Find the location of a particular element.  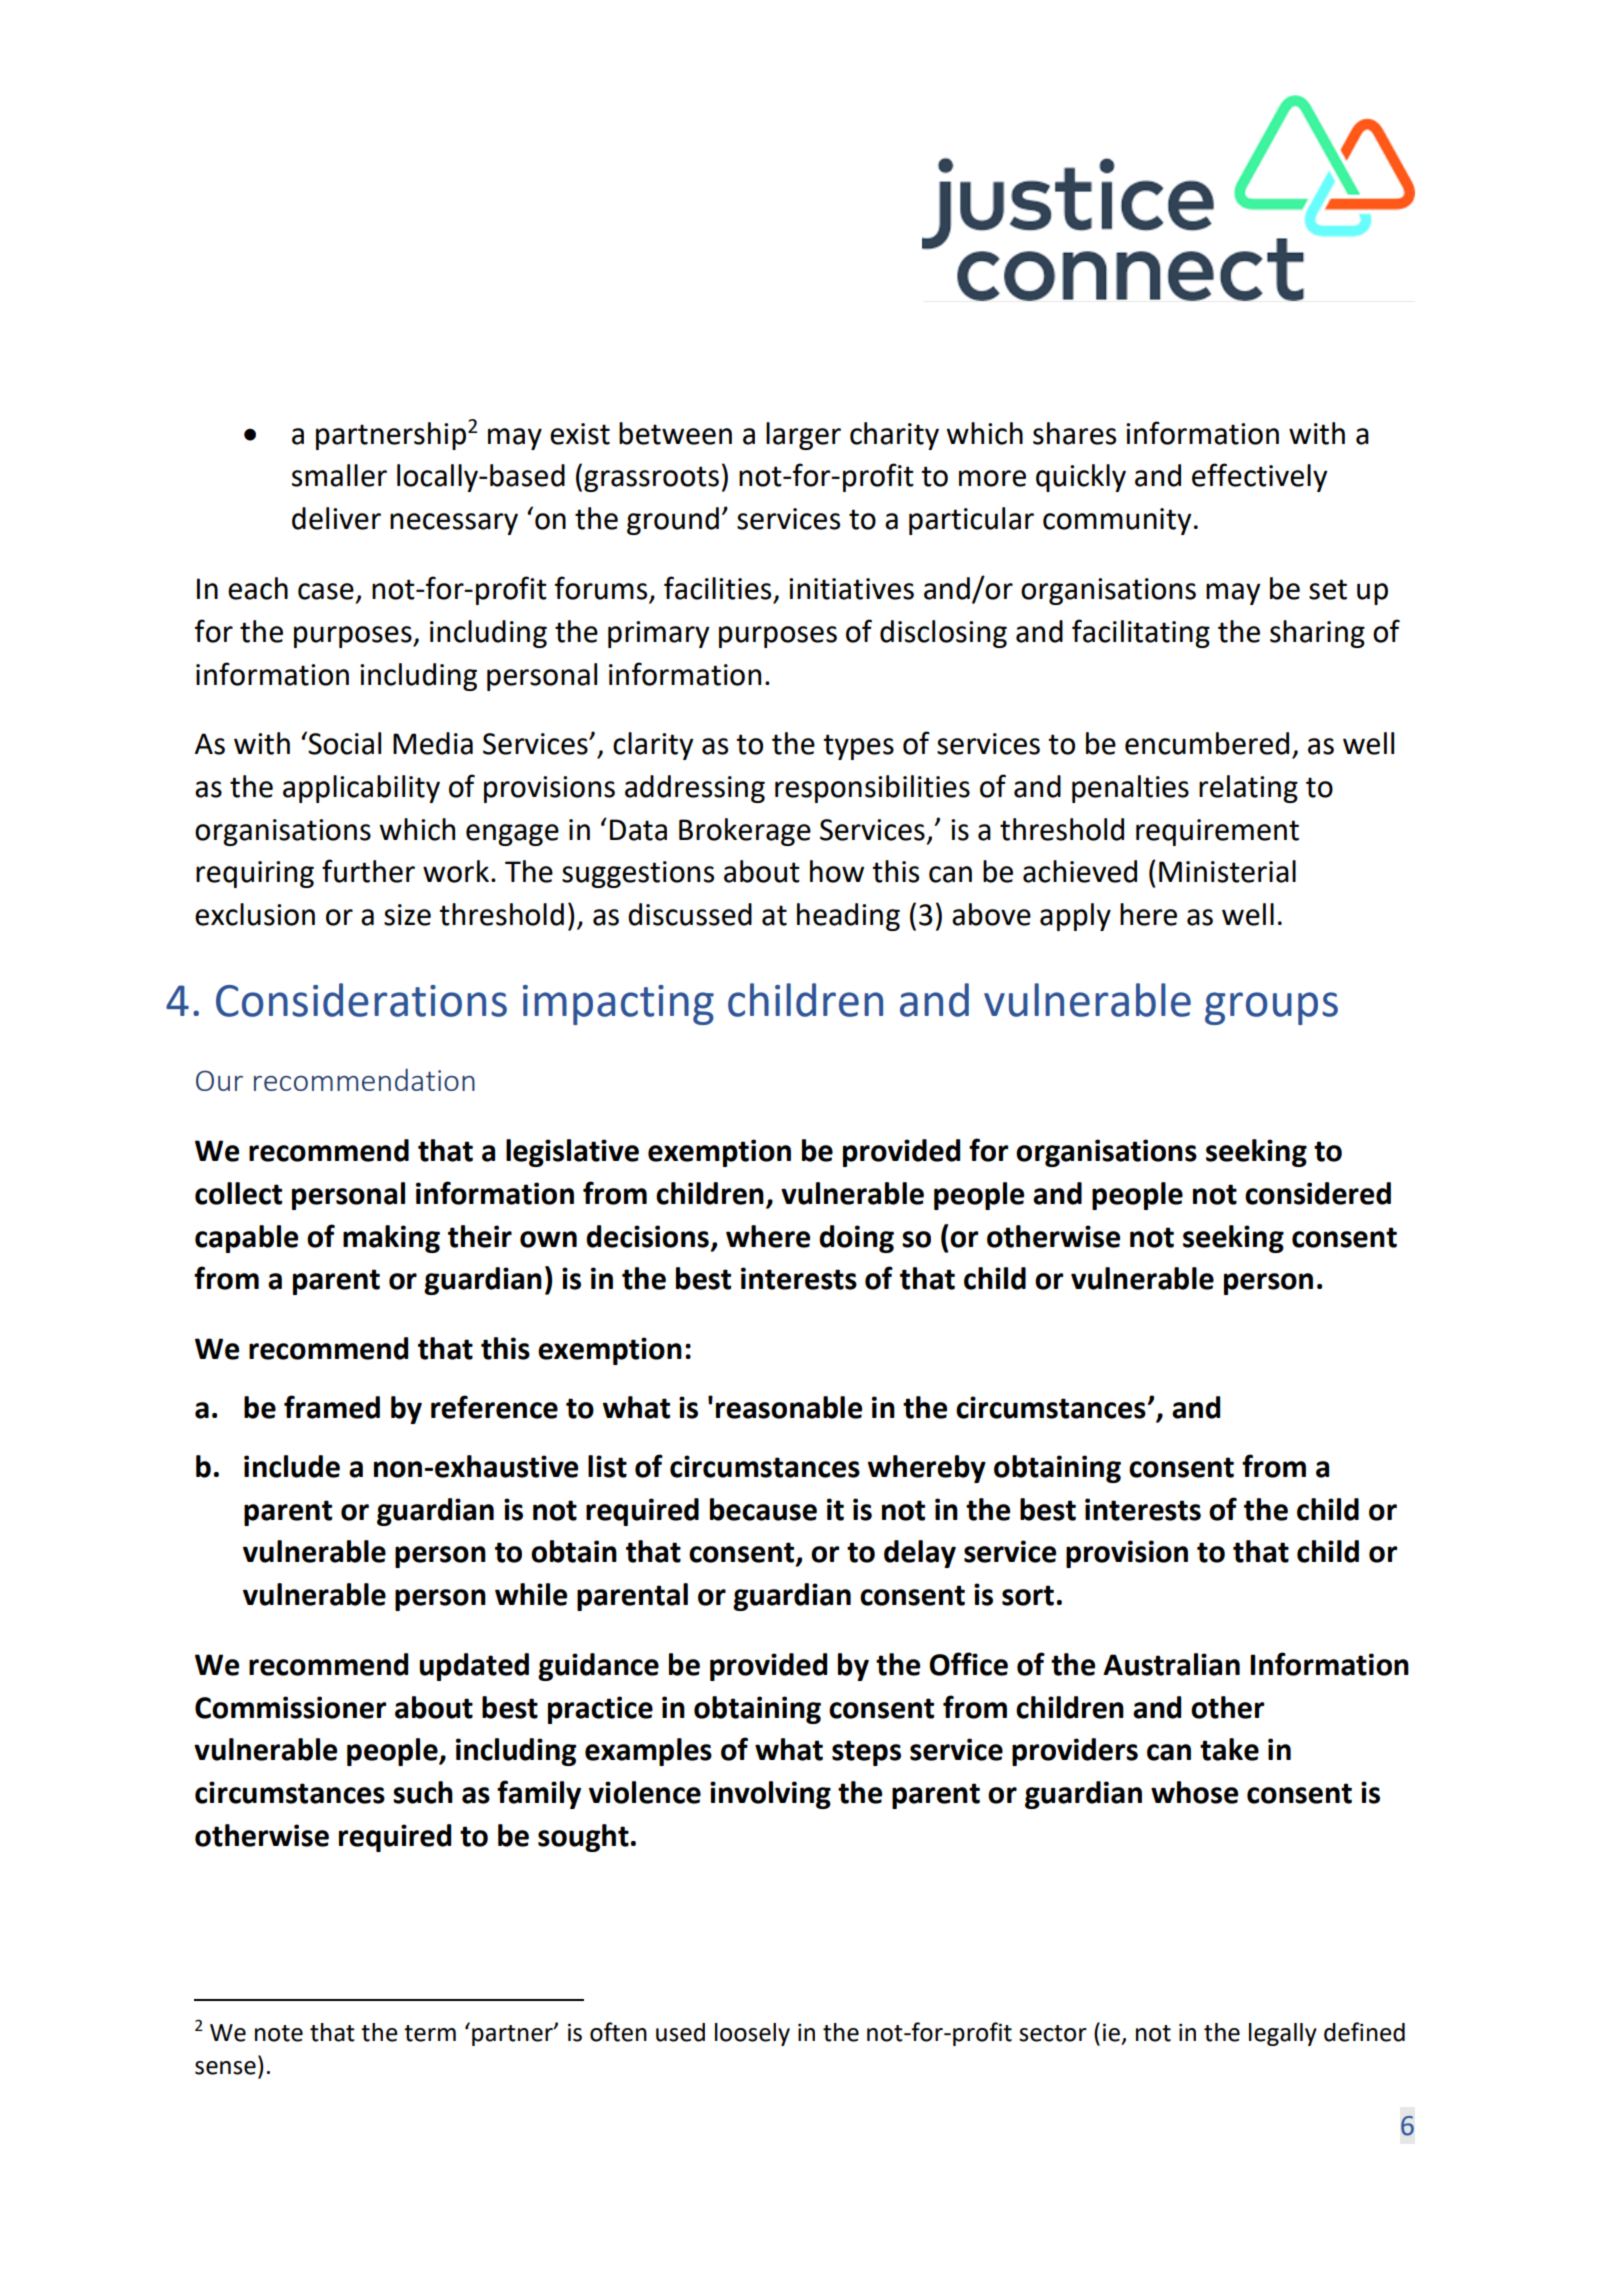

term is located at coordinates (430, 2033).
